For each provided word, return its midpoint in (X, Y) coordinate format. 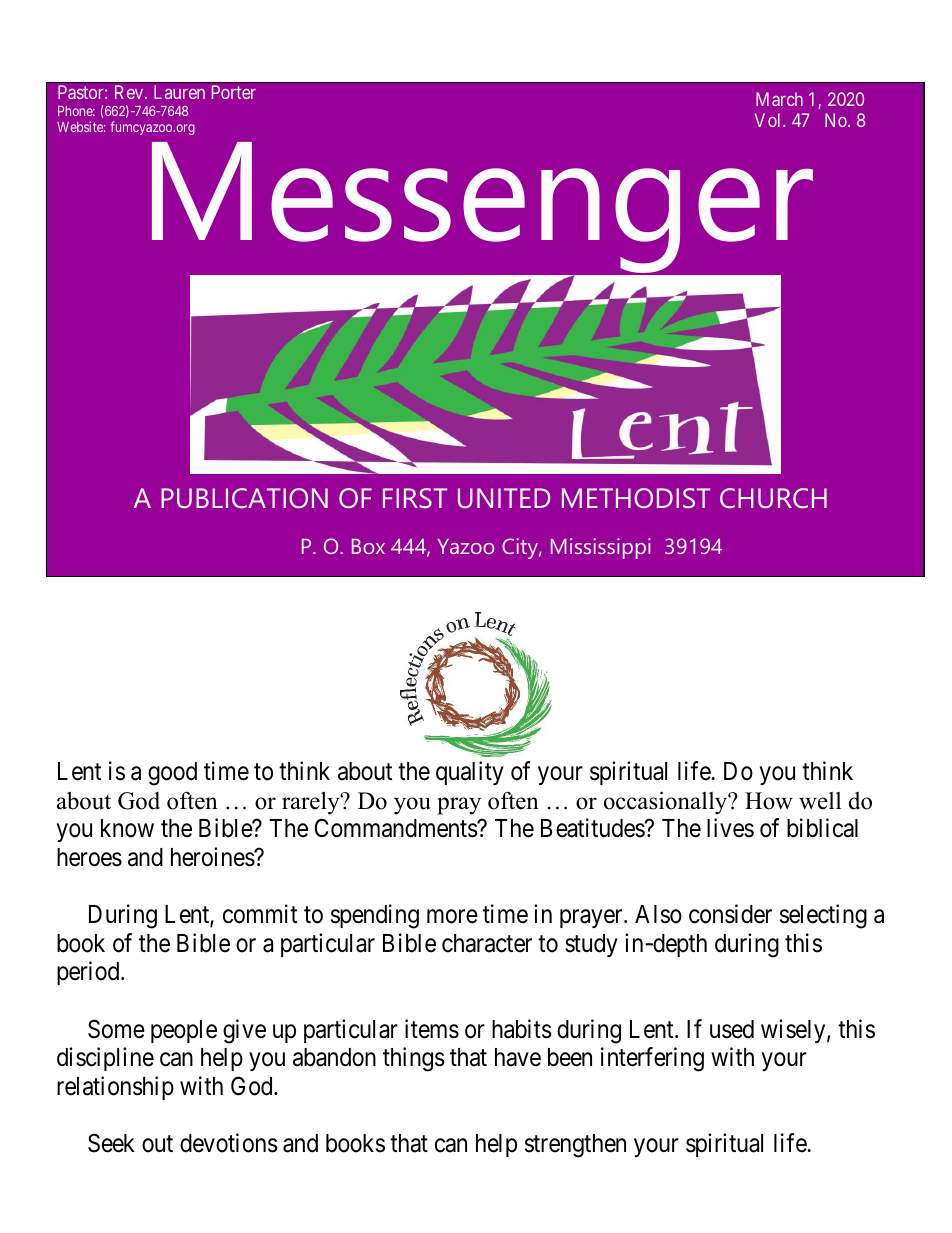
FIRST (415, 498)
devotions (229, 1143)
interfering (652, 1059)
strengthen (575, 1146)
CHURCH (773, 498)
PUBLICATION (244, 498)
